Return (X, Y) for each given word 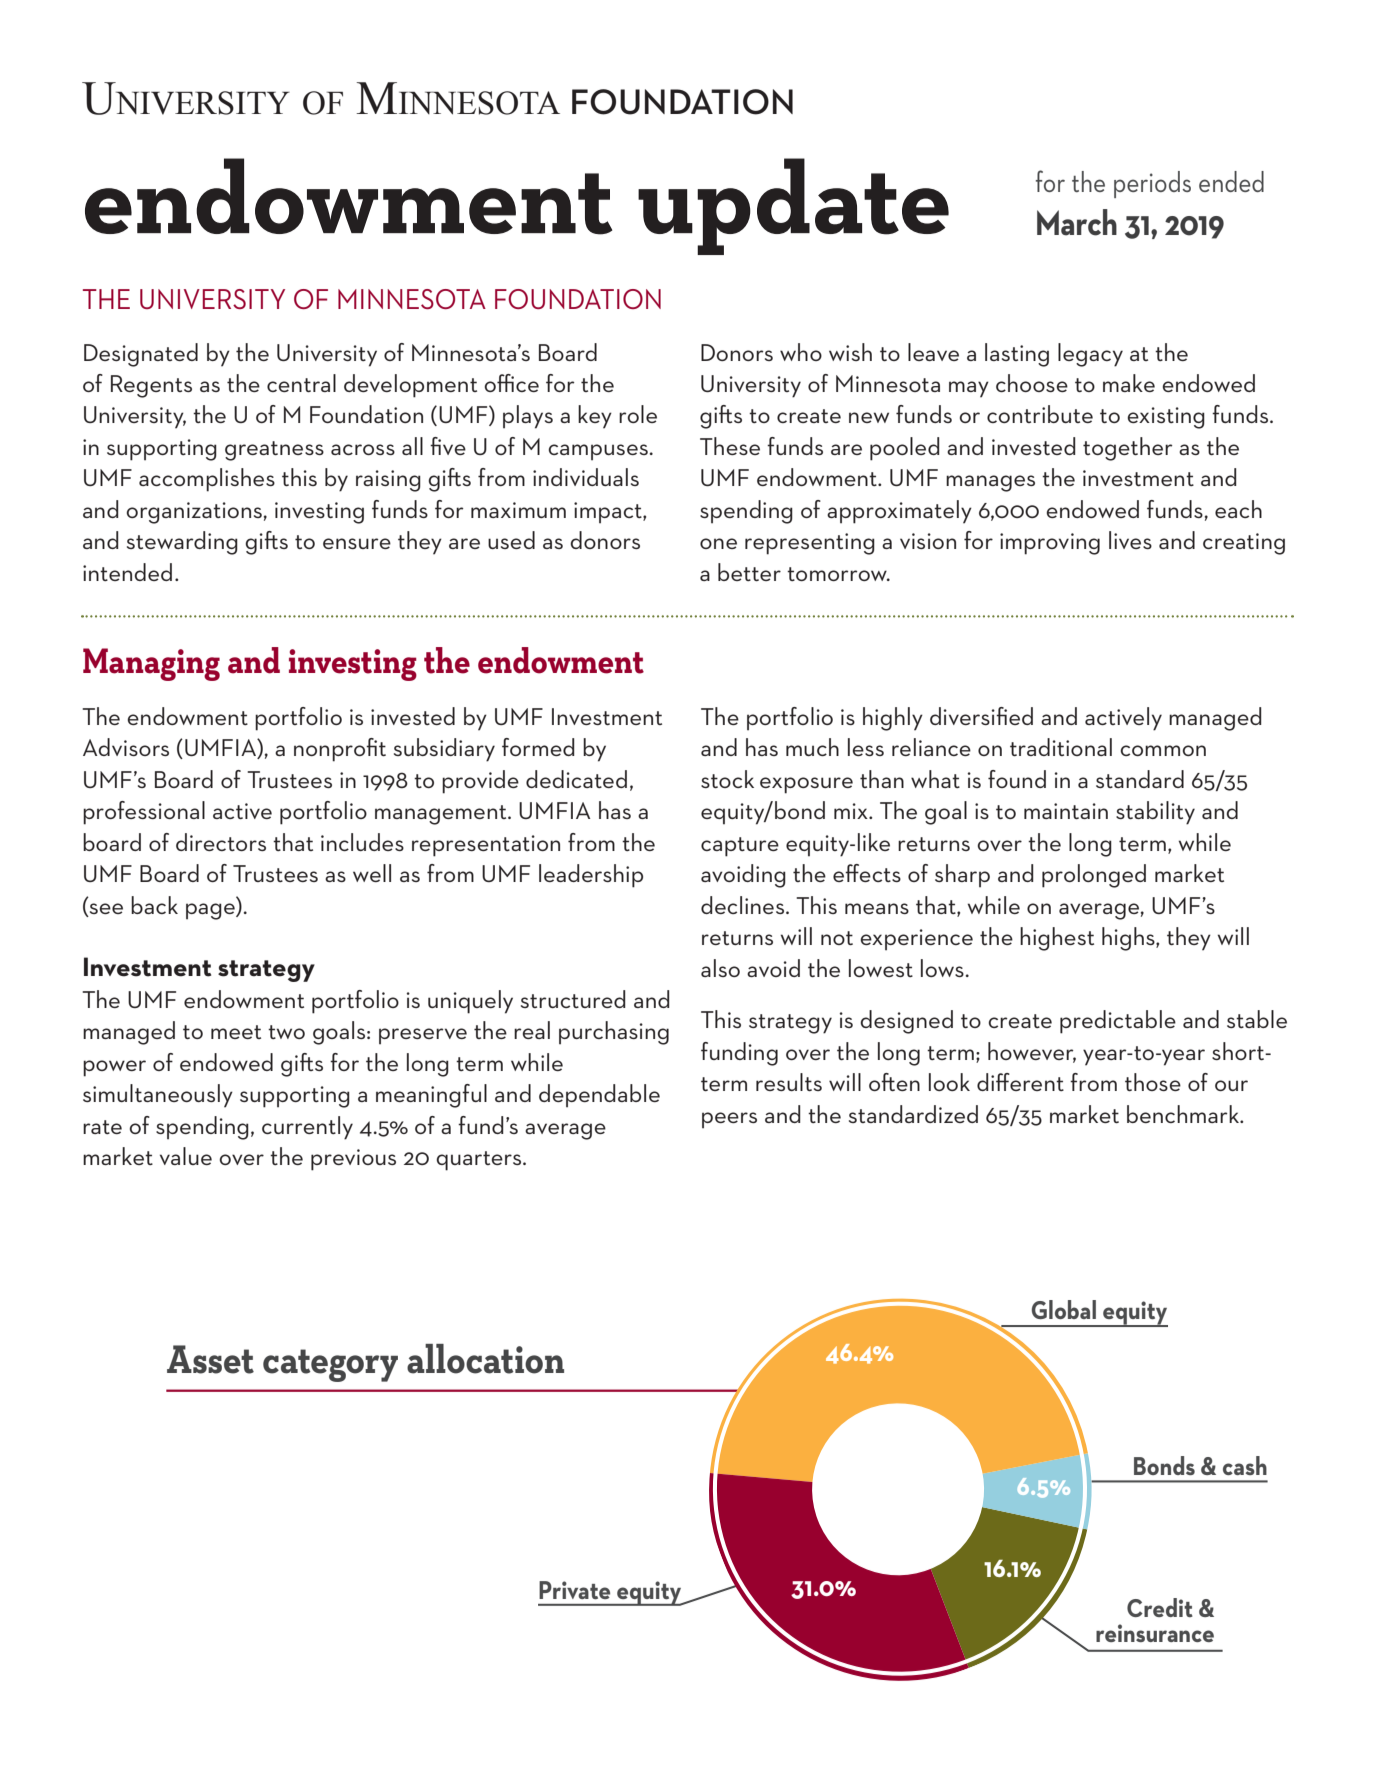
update (793, 206)
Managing (151, 664)
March (1077, 222)
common (1163, 750)
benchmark (1184, 1114)
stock (727, 779)
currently (307, 1128)
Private (574, 1590)
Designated (141, 355)
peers (729, 1120)
